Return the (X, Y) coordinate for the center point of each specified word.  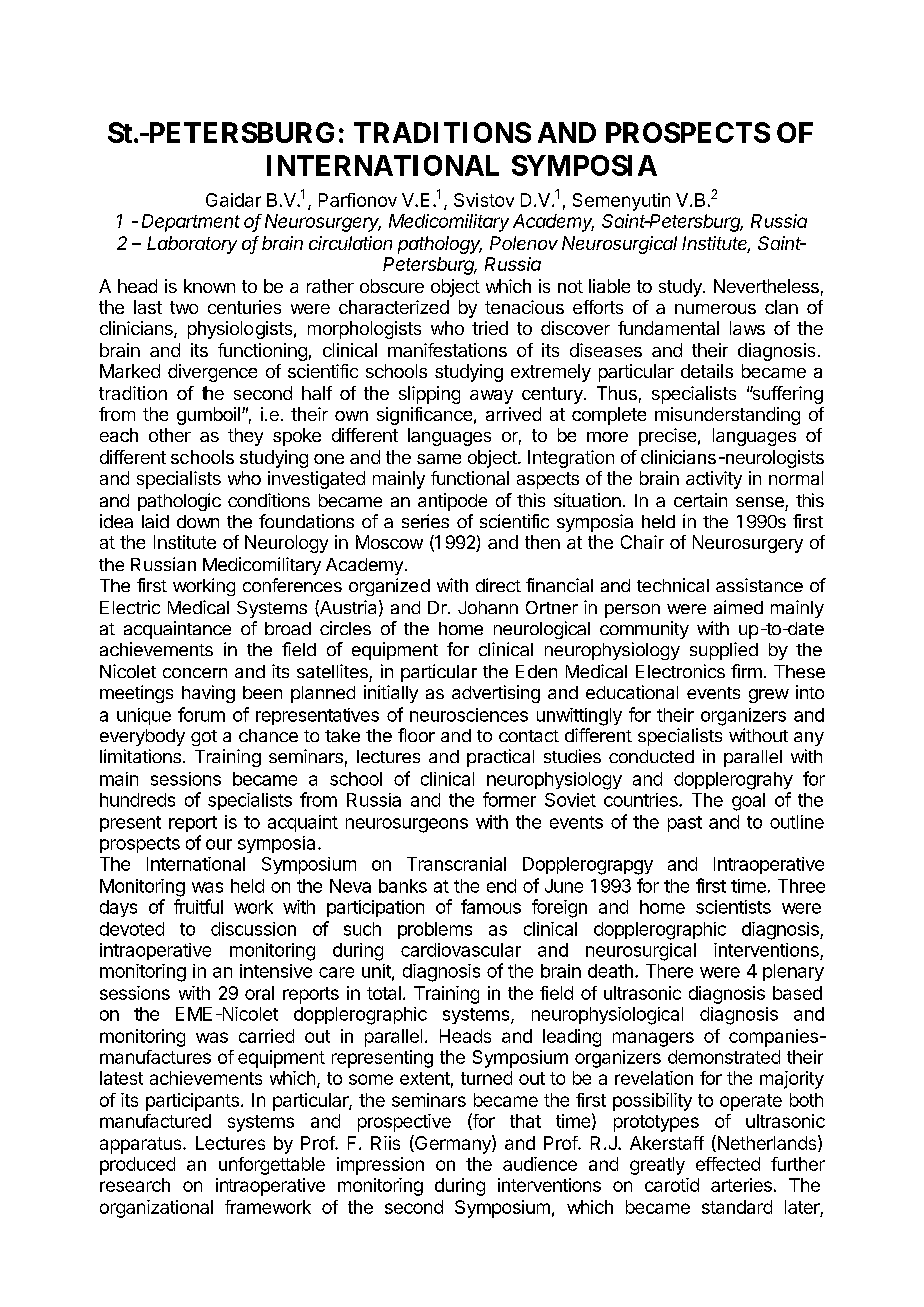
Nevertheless (766, 286)
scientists (733, 907)
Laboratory (192, 245)
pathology (440, 245)
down (198, 521)
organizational (156, 1209)
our (219, 844)
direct (498, 585)
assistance (759, 585)
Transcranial (456, 864)
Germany (453, 1144)
